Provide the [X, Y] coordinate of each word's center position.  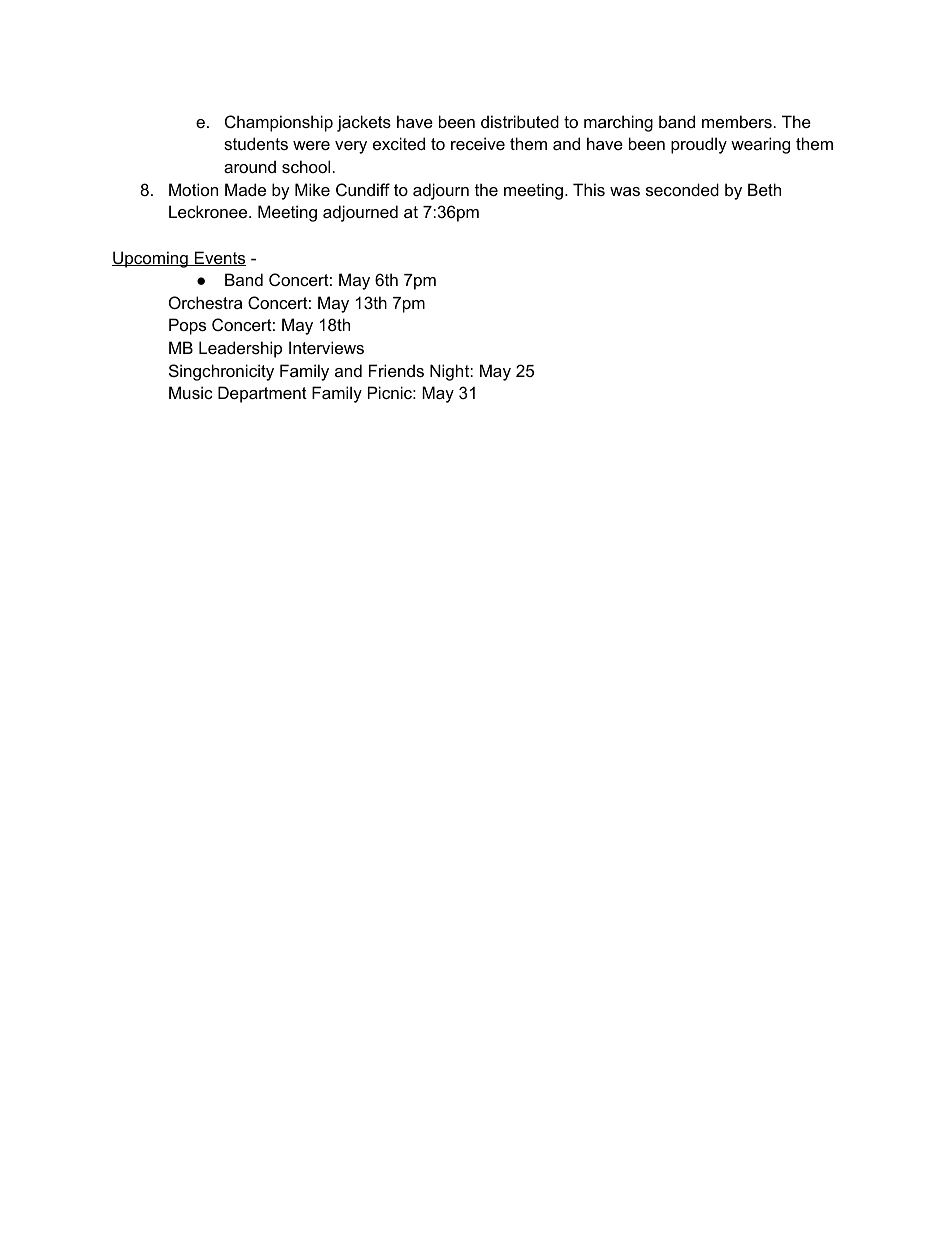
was [625, 191]
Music [191, 392]
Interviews [326, 347]
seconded [682, 189]
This [589, 189]
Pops [187, 326]
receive [478, 143]
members [737, 121]
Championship [279, 123]
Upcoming [151, 259]
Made [245, 189]
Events [219, 258]
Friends [396, 370]
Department [262, 394]
